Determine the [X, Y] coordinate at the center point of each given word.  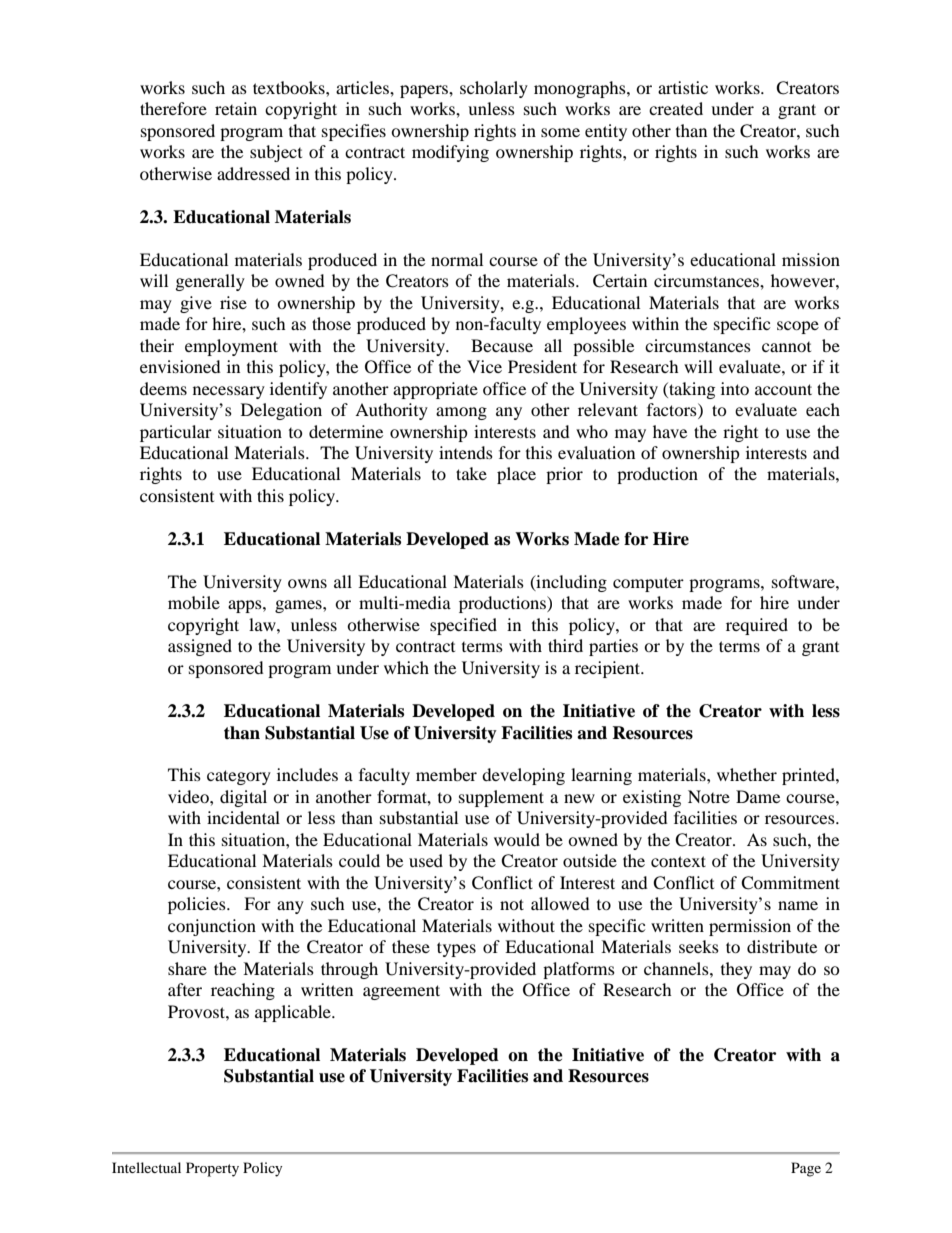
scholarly [494, 89]
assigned [200, 647]
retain [236, 108]
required [757, 626]
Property [212, 1169]
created [676, 108]
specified [463, 626]
